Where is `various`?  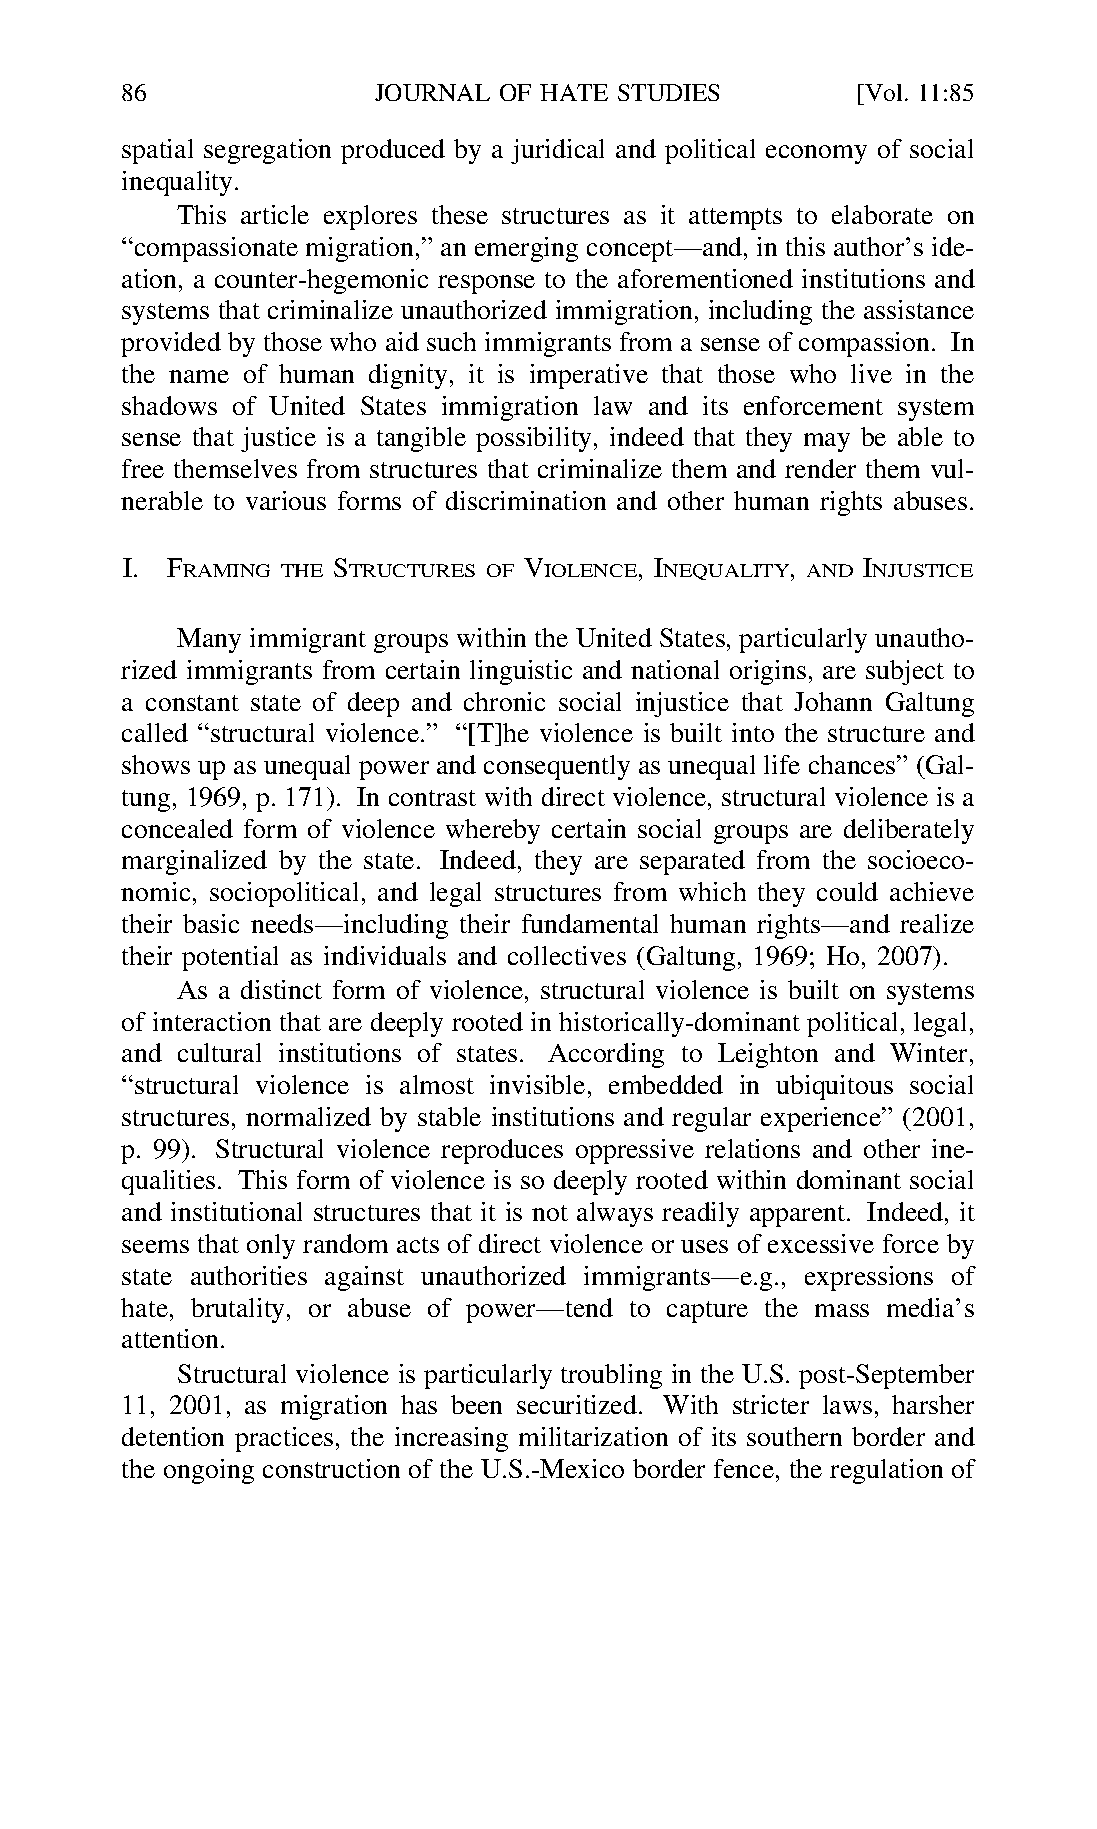
various is located at coordinates (286, 500).
